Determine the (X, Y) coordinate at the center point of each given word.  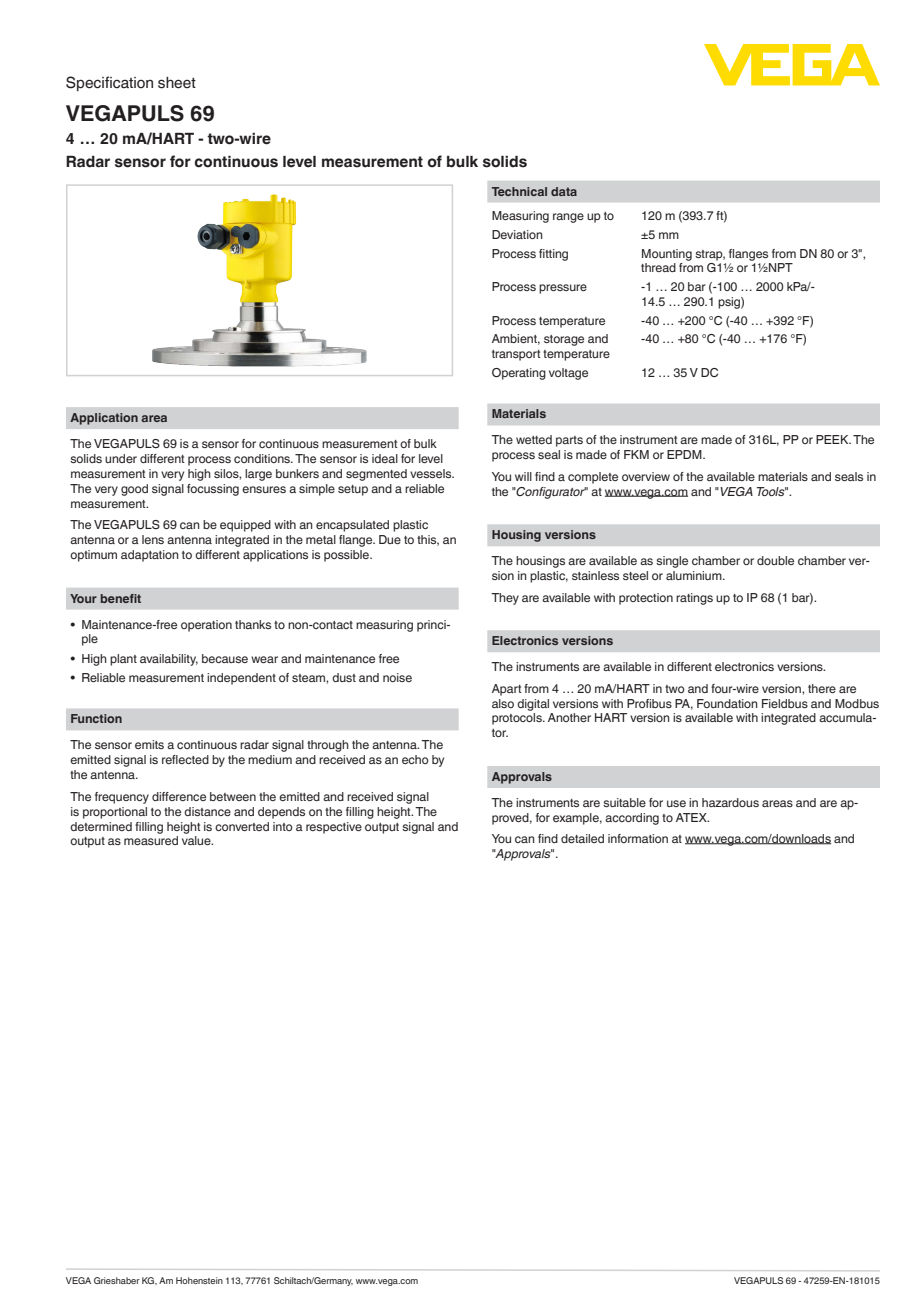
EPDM (685, 454)
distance (207, 811)
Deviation (517, 234)
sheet (177, 83)
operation (206, 626)
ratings (694, 599)
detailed (582, 838)
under (121, 458)
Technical (519, 191)
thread (658, 267)
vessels (432, 473)
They (505, 599)
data (564, 191)
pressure (563, 289)
